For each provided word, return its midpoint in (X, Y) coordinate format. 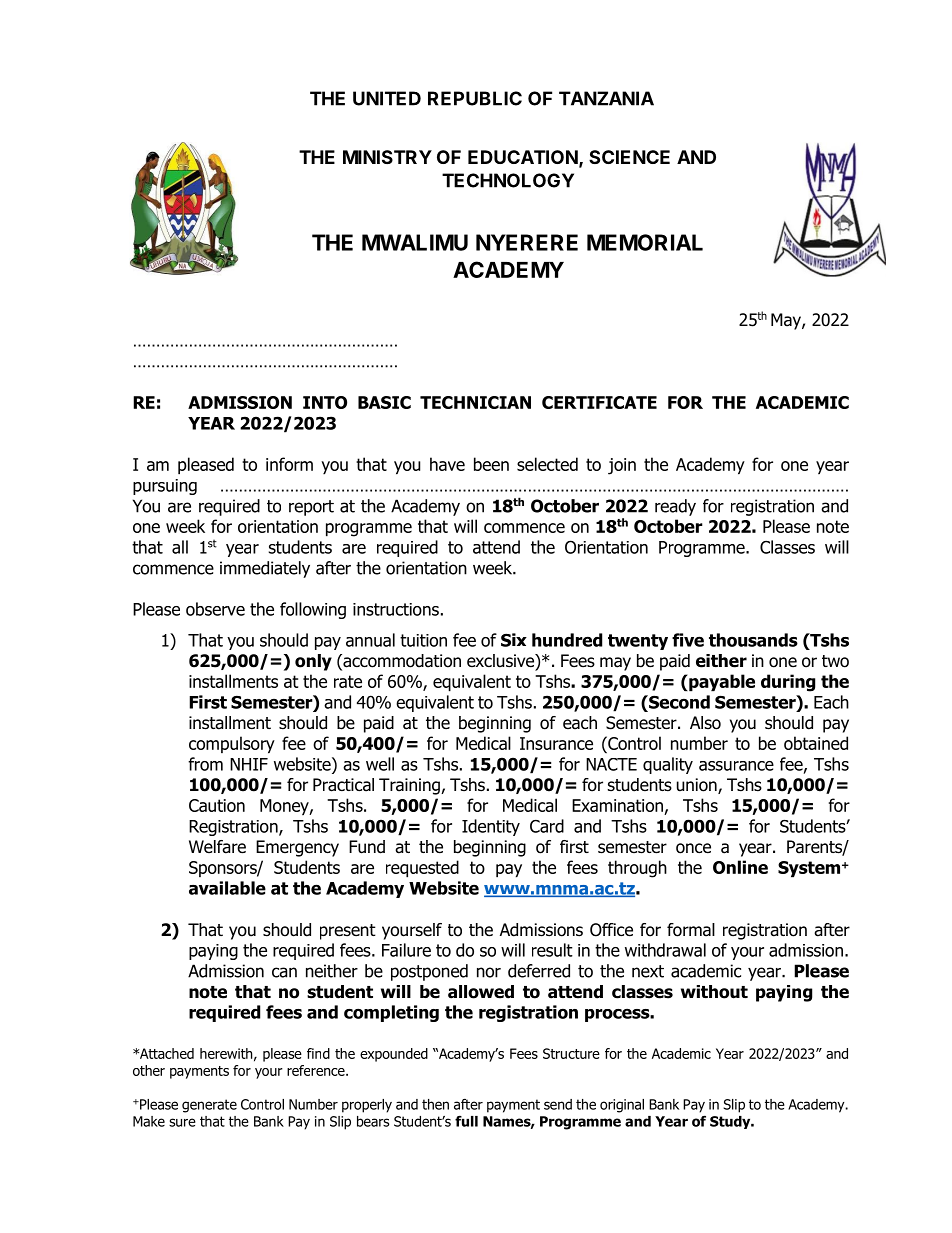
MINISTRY (387, 157)
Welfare (217, 847)
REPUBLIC (475, 98)
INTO (325, 402)
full (466, 1121)
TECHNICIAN (475, 402)
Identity (491, 827)
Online (740, 867)
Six (514, 640)
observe (215, 609)
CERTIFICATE (599, 402)
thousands (753, 640)
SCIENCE (629, 157)
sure (182, 1122)
